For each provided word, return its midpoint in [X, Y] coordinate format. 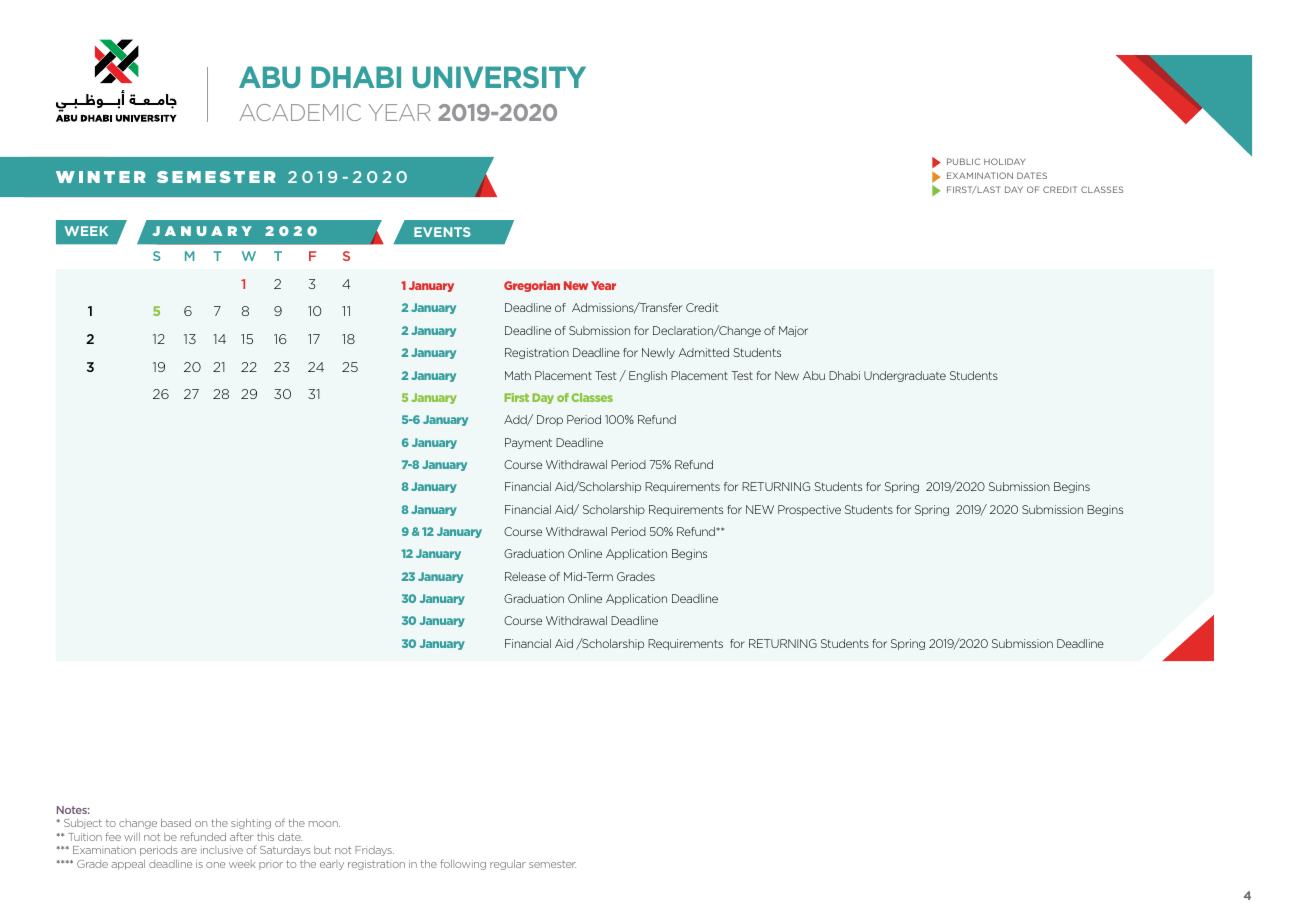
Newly [658, 353]
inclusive [222, 850]
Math [518, 375]
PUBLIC [963, 161]
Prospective [809, 510]
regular [508, 865]
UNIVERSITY [499, 77]
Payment [528, 443]
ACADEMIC [300, 112]
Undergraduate [905, 376]
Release [525, 576]
